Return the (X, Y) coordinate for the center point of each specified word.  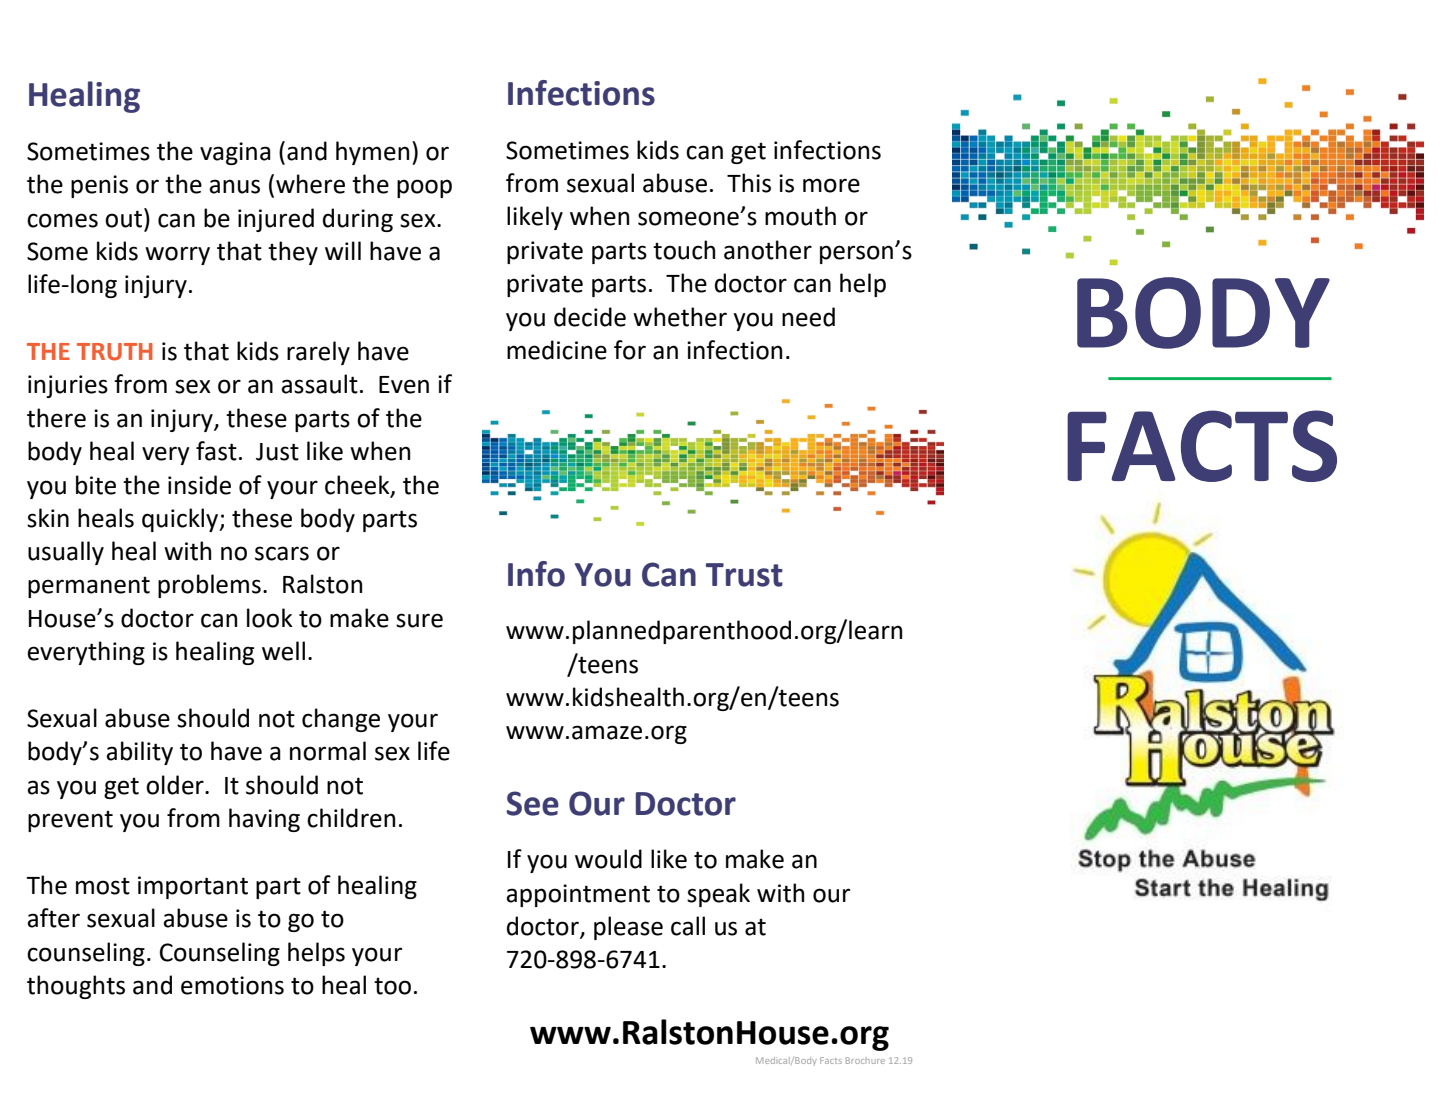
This (749, 183)
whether (680, 317)
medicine (557, 350)
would (608, 859)
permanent (89, 587)
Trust (744, 575)
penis (99, 186)
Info (536, 574)
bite (96, 485)
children (351, 818)
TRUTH (115, 352)
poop (424, 188)
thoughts (76, 987)
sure (419, 620)
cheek (358, 485)
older (176, 785)
